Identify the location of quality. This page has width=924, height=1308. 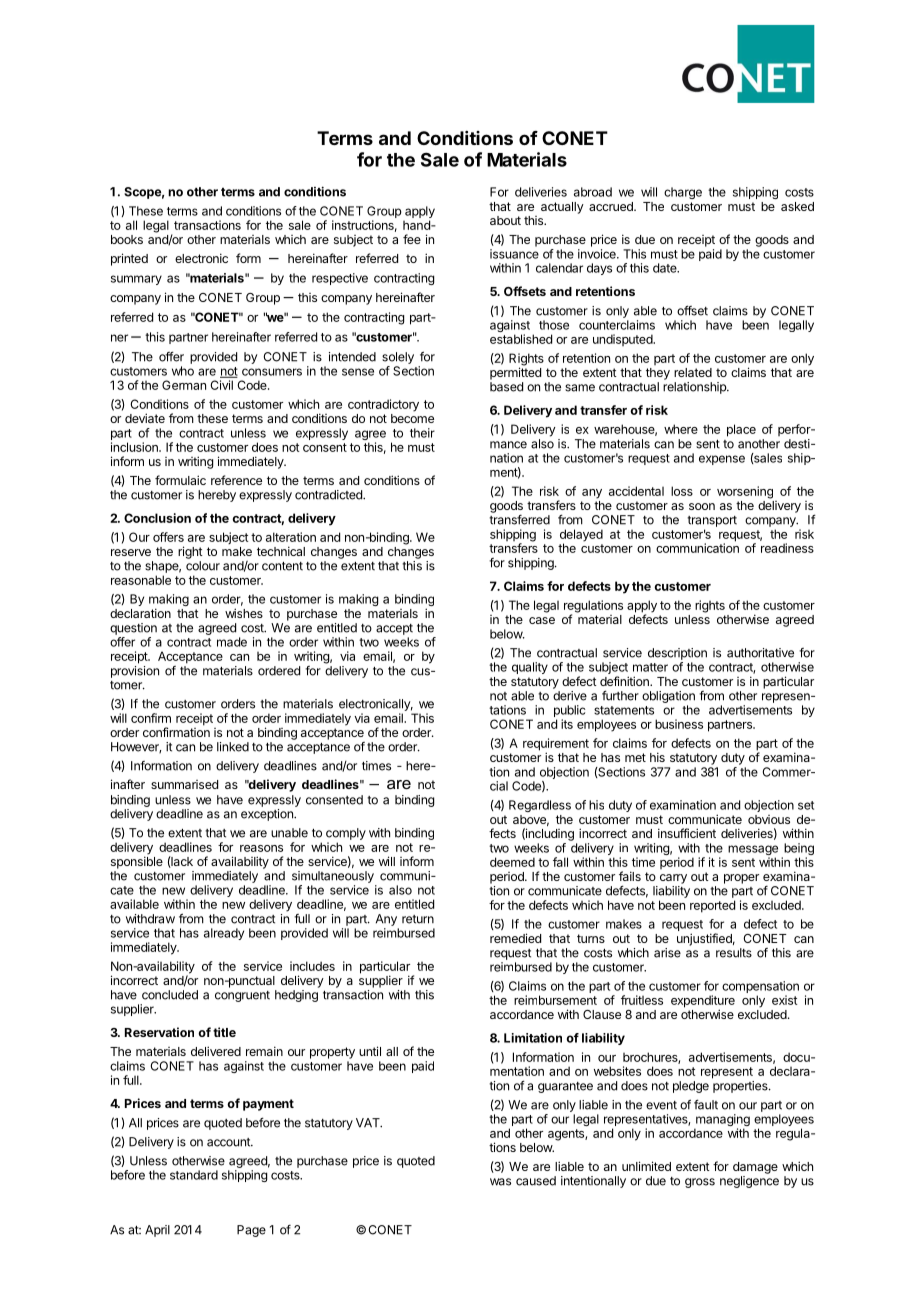
(530, 668).
